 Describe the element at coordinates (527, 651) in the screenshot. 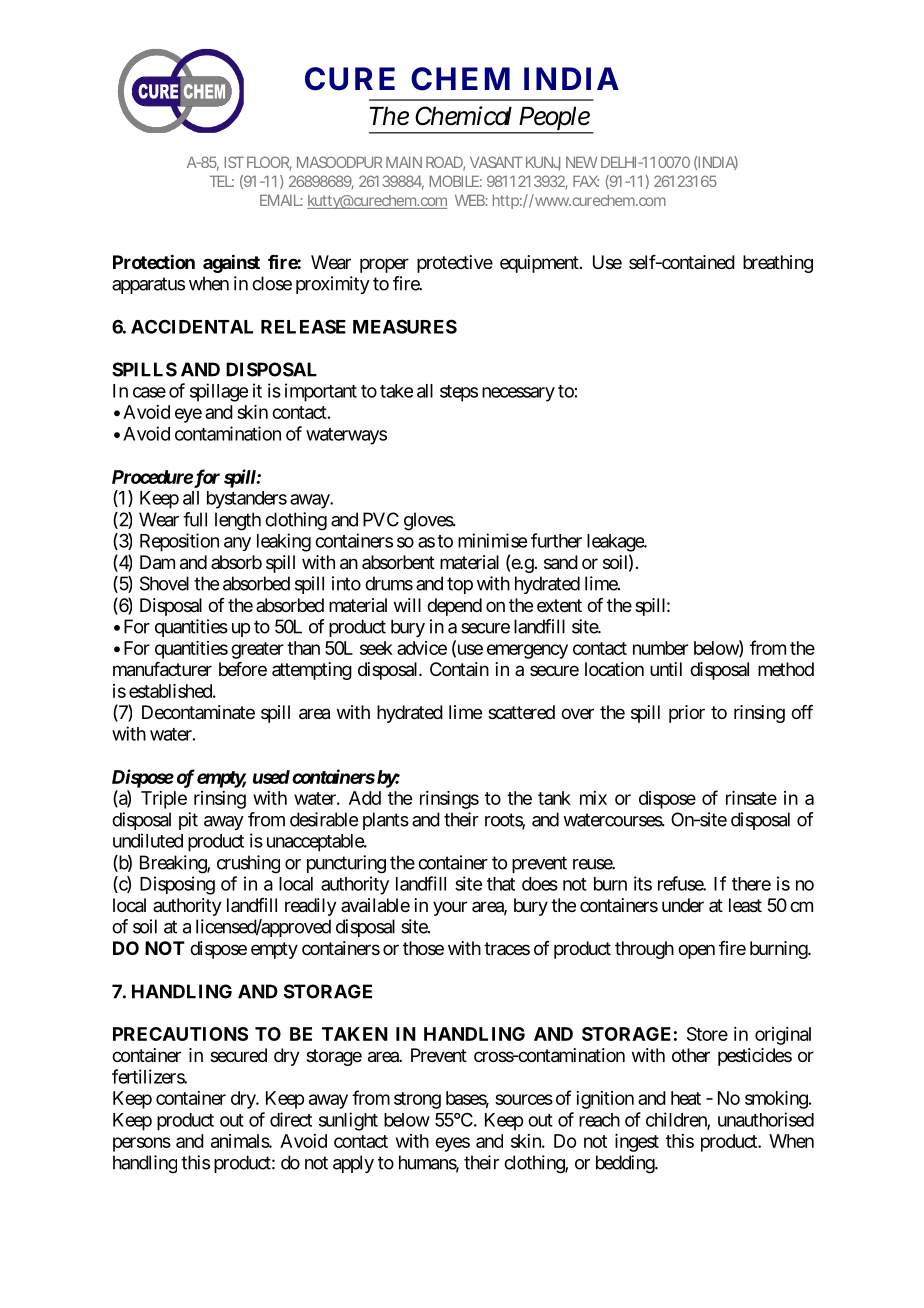

I see `emergency` at that location.
